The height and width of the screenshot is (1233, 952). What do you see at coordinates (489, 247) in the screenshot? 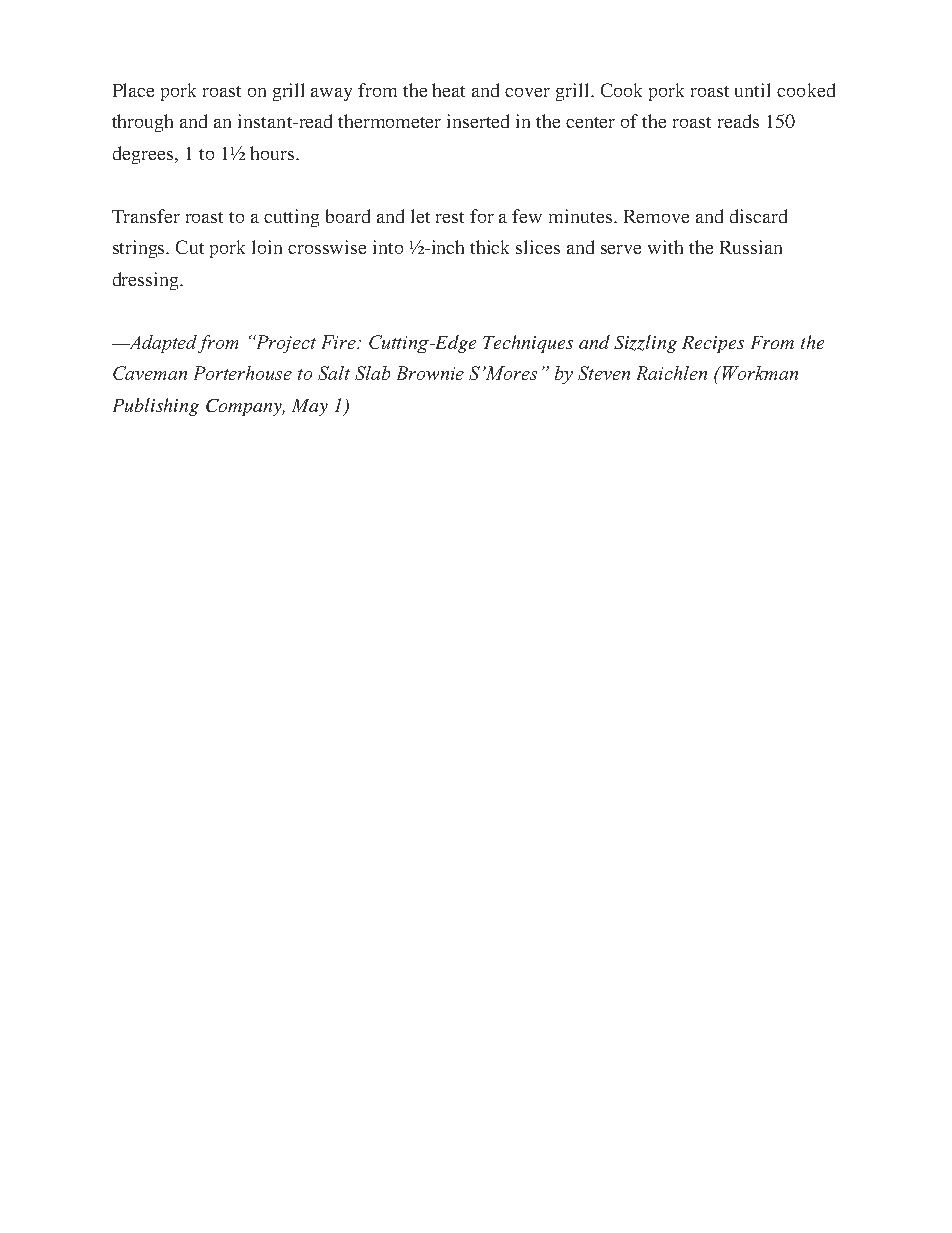
I see `thick` at bounding box center [489, 247].
